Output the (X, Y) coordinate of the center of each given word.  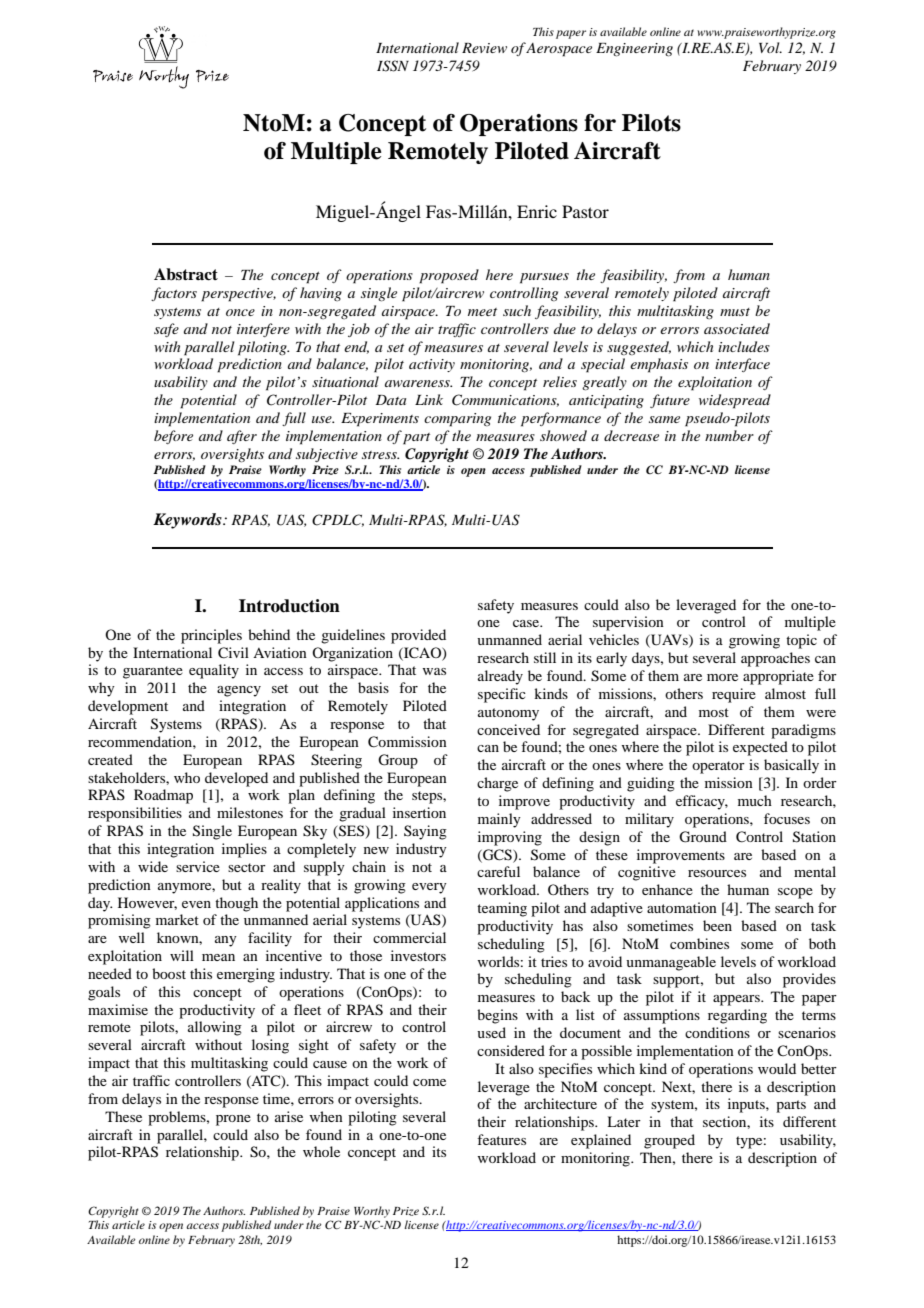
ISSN (393, 66)
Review (484, 48)
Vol (770, 47)
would (777, 1068)
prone (233, 1120)
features (501, 1139)
